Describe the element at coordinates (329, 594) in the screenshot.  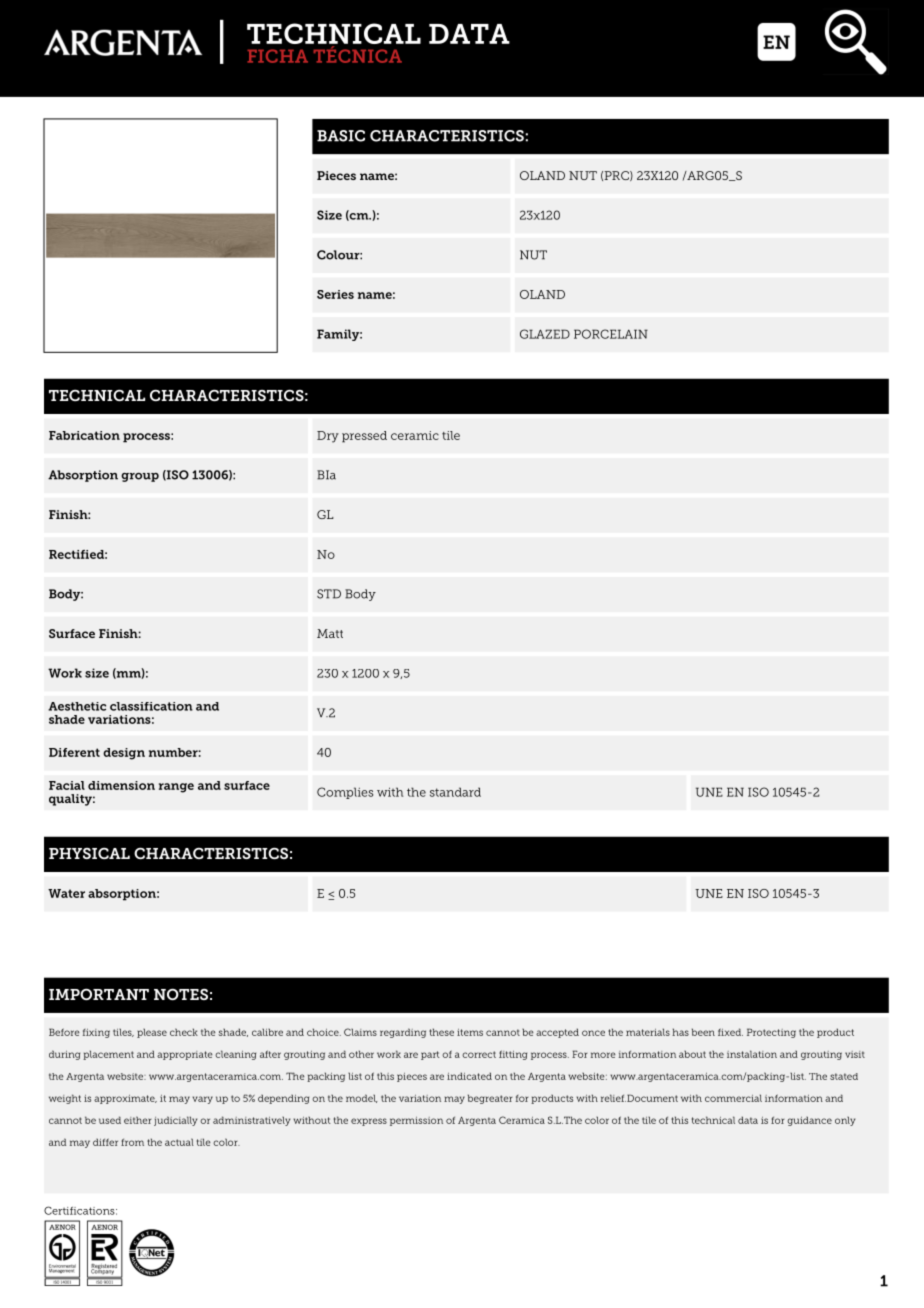
I see `STD` at that location.
